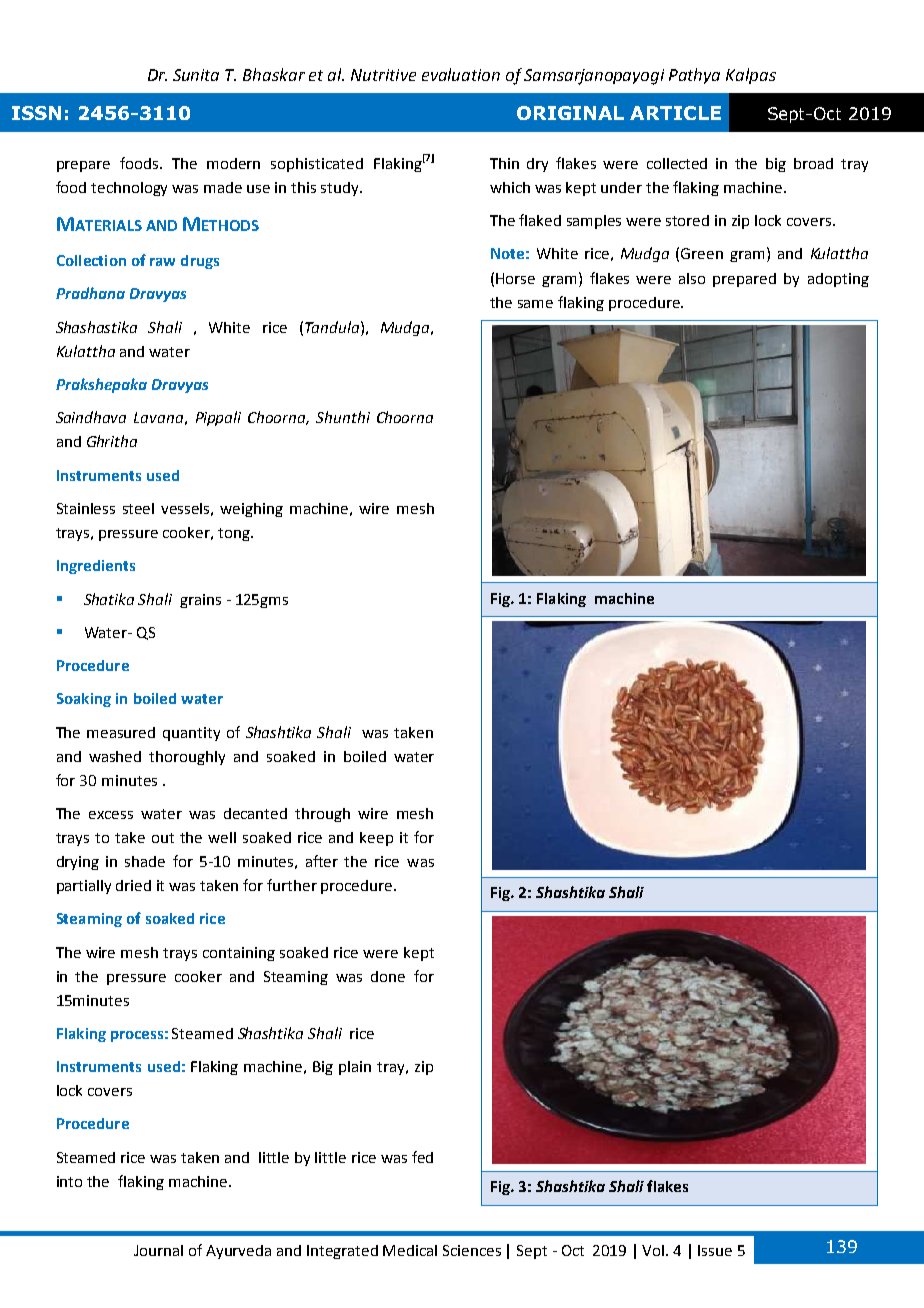  I want to click on Journal, so click(158, 1250).
